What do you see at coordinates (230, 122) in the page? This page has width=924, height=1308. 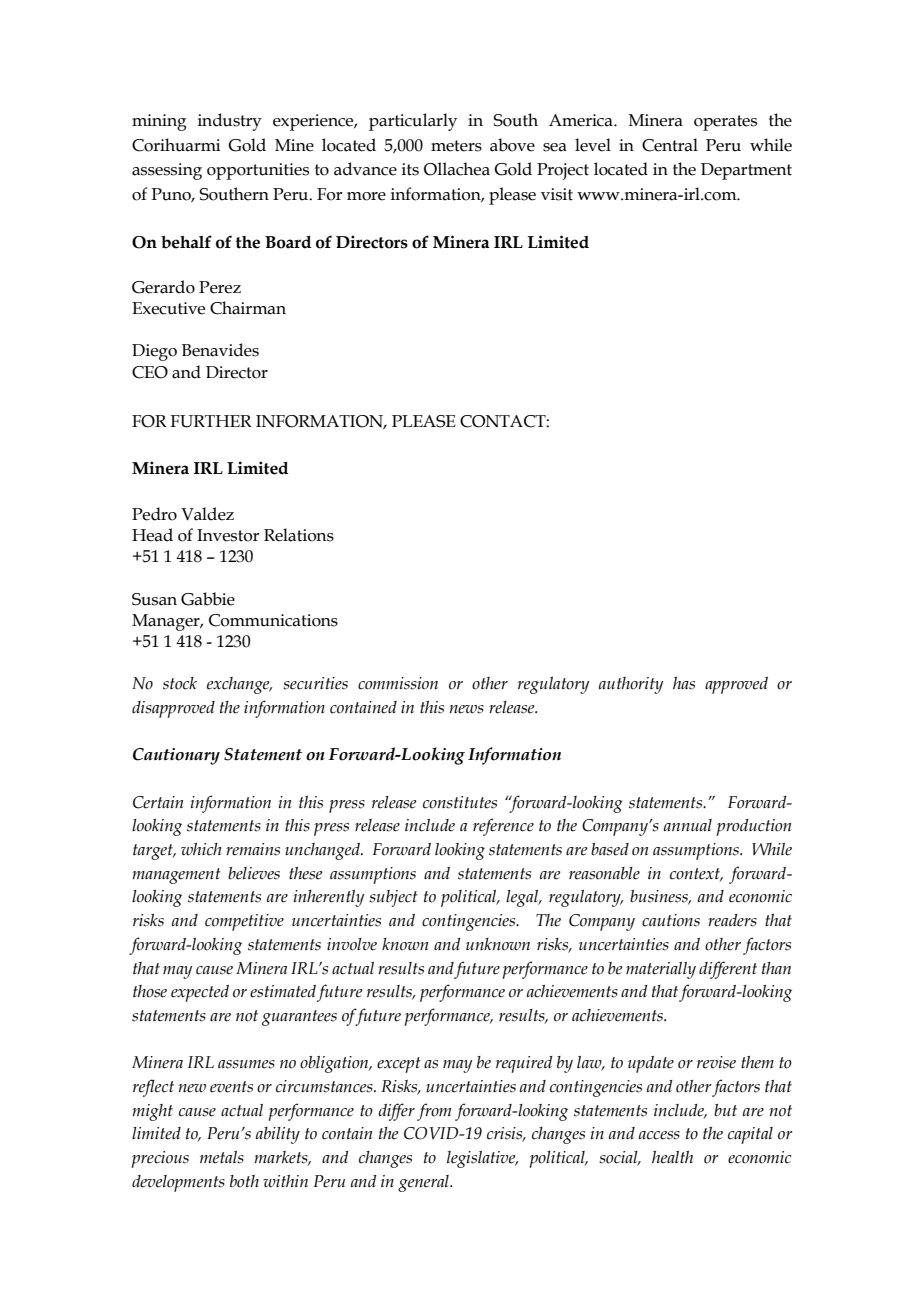 I see `industry` at bounding box center [230, 122].
